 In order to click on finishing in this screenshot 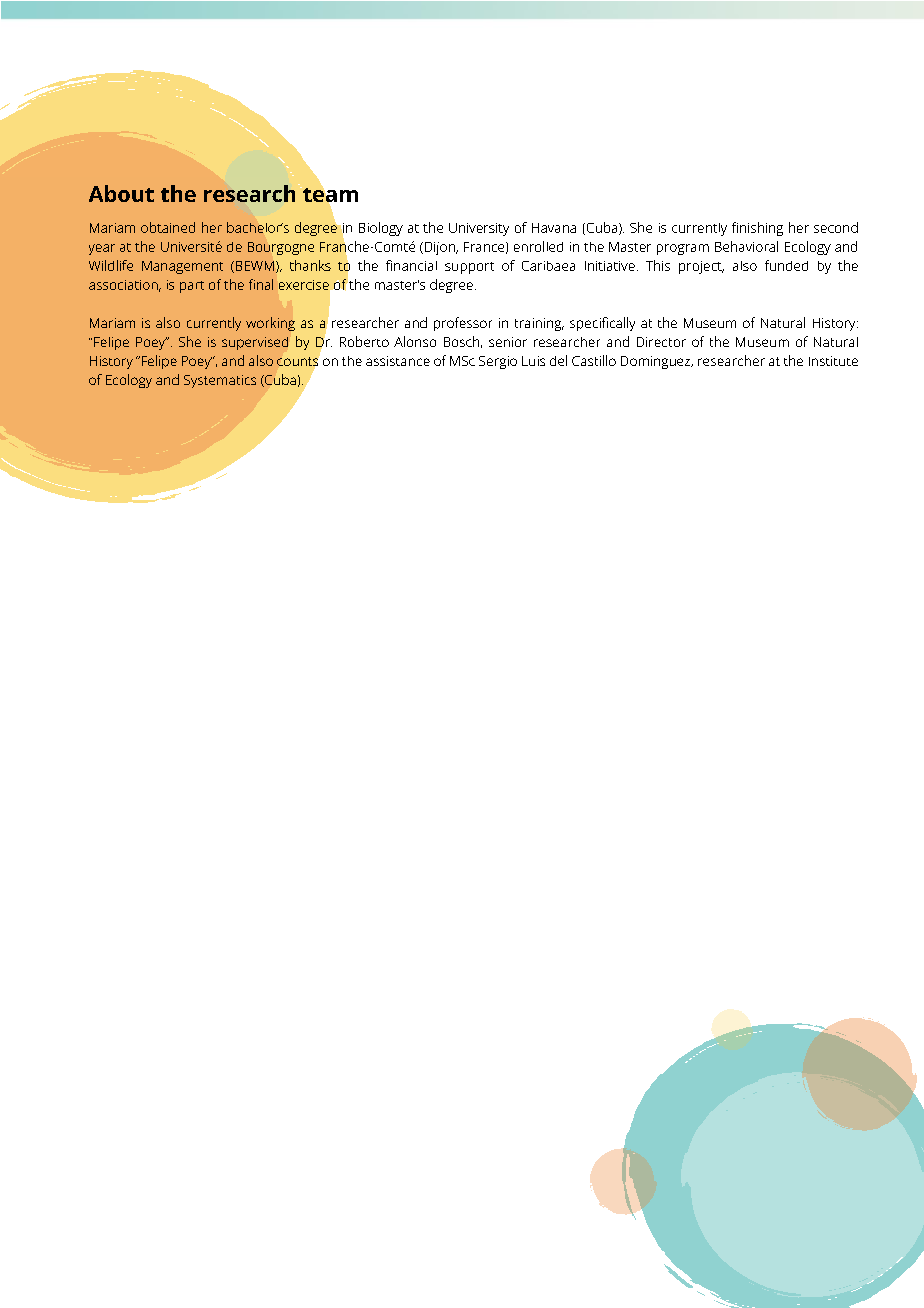, I will do `click(757, 229)`.
